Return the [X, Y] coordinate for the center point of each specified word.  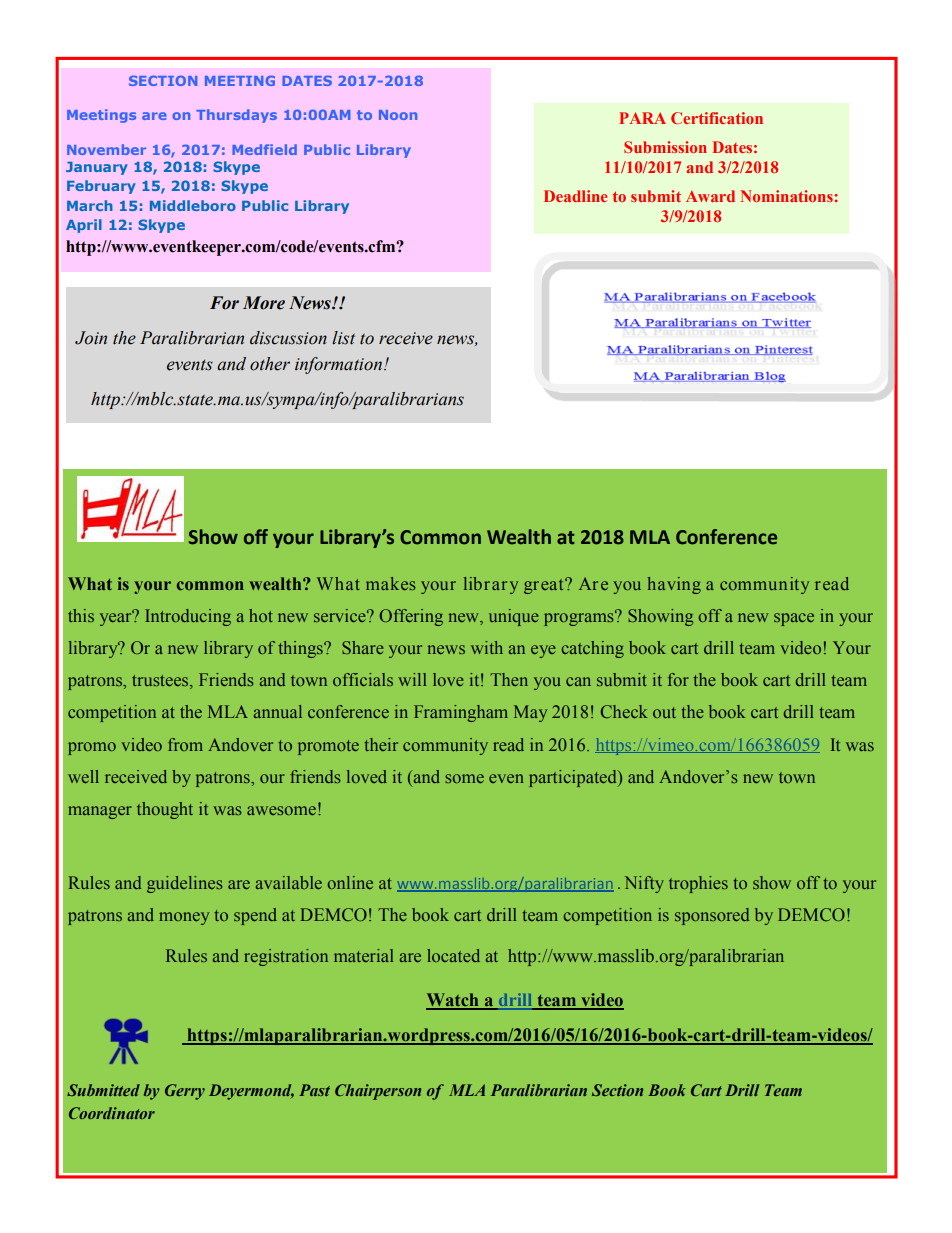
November [106, 149]
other [270, 364]
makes [391, 583]
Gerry [185, 1092]
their [381, 744]
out [664, 712]
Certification [717, 118]
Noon [398, 115]
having [674, 585]
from [185, 744]
